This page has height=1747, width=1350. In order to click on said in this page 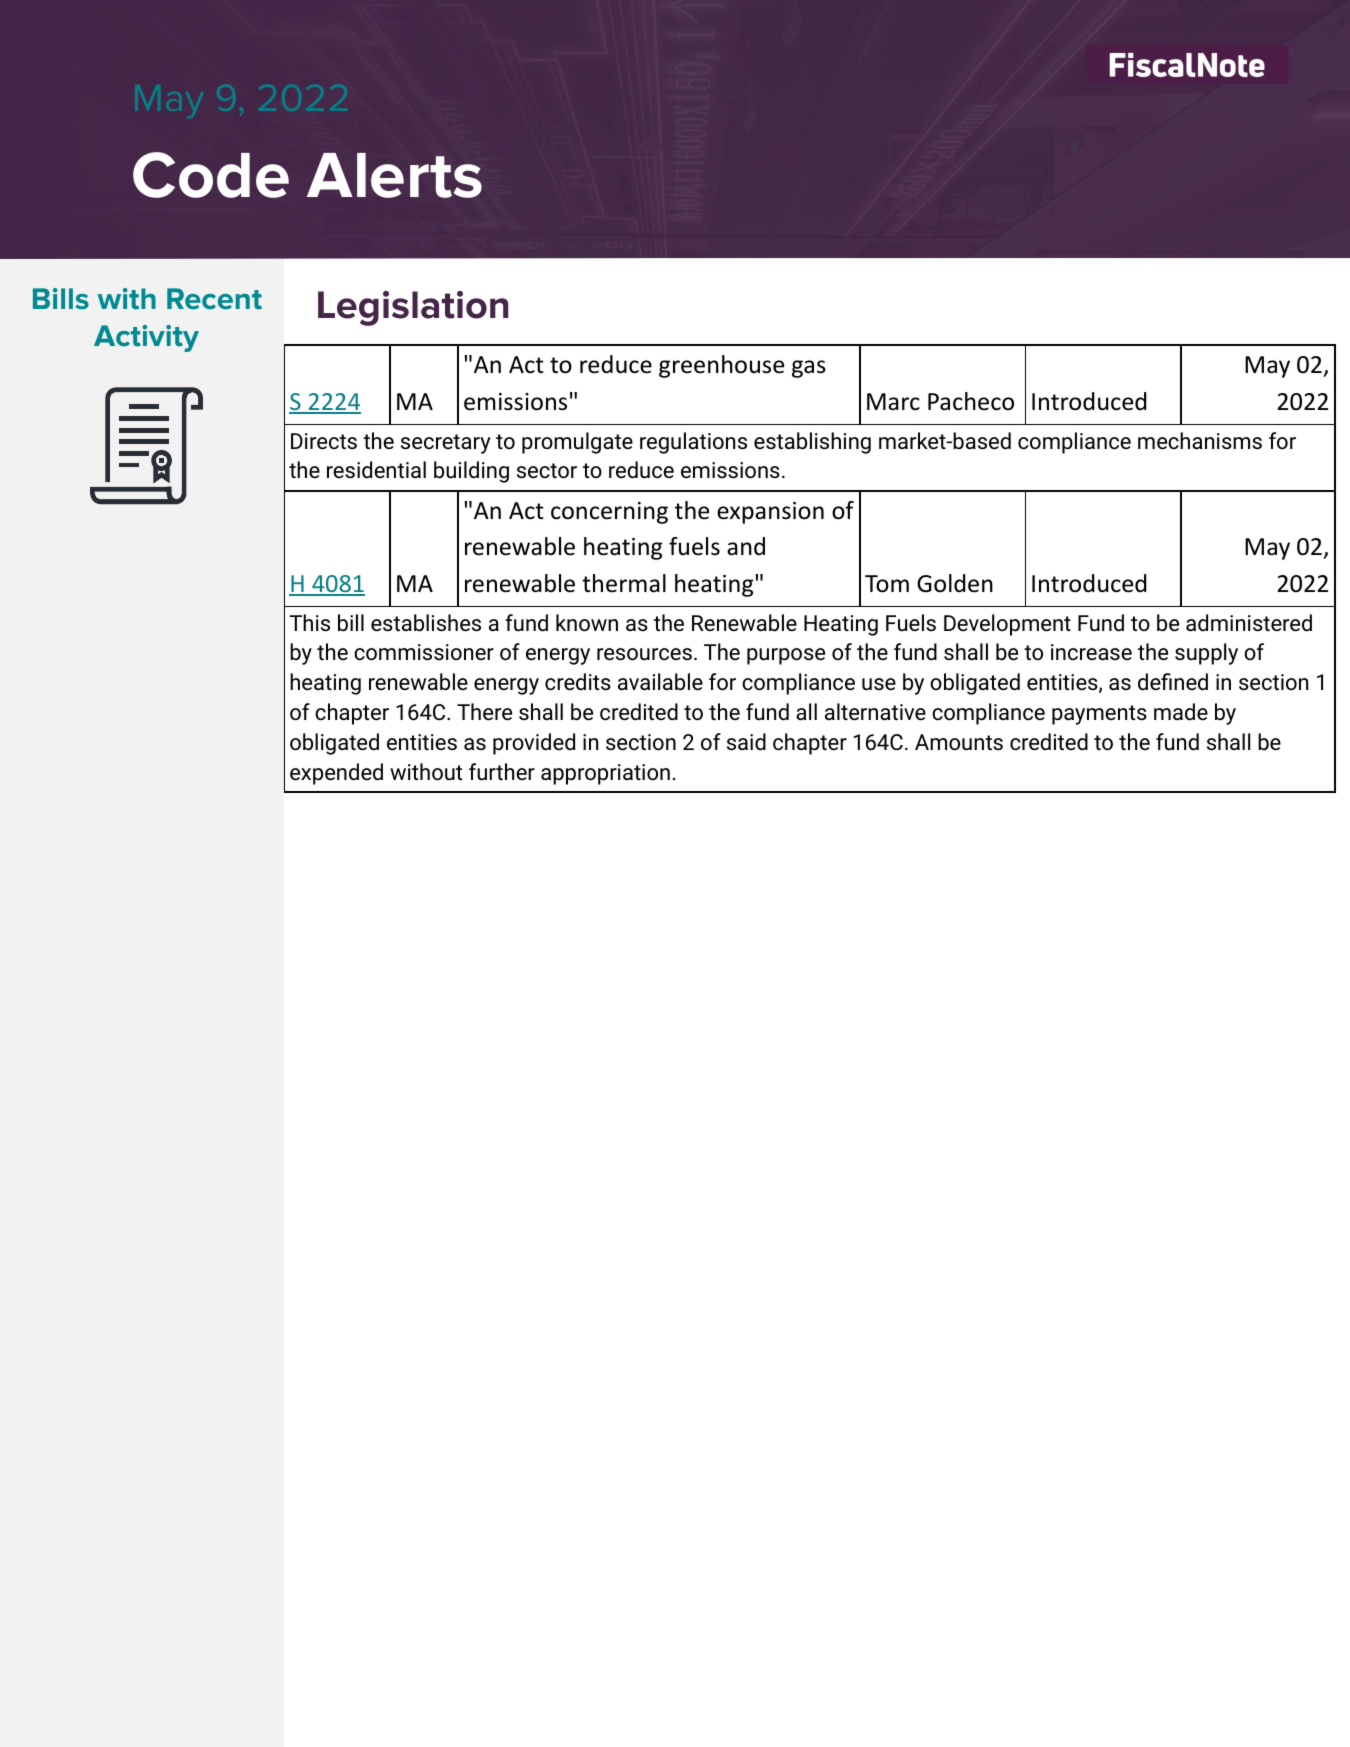, I will do `click(746, 742)`.
